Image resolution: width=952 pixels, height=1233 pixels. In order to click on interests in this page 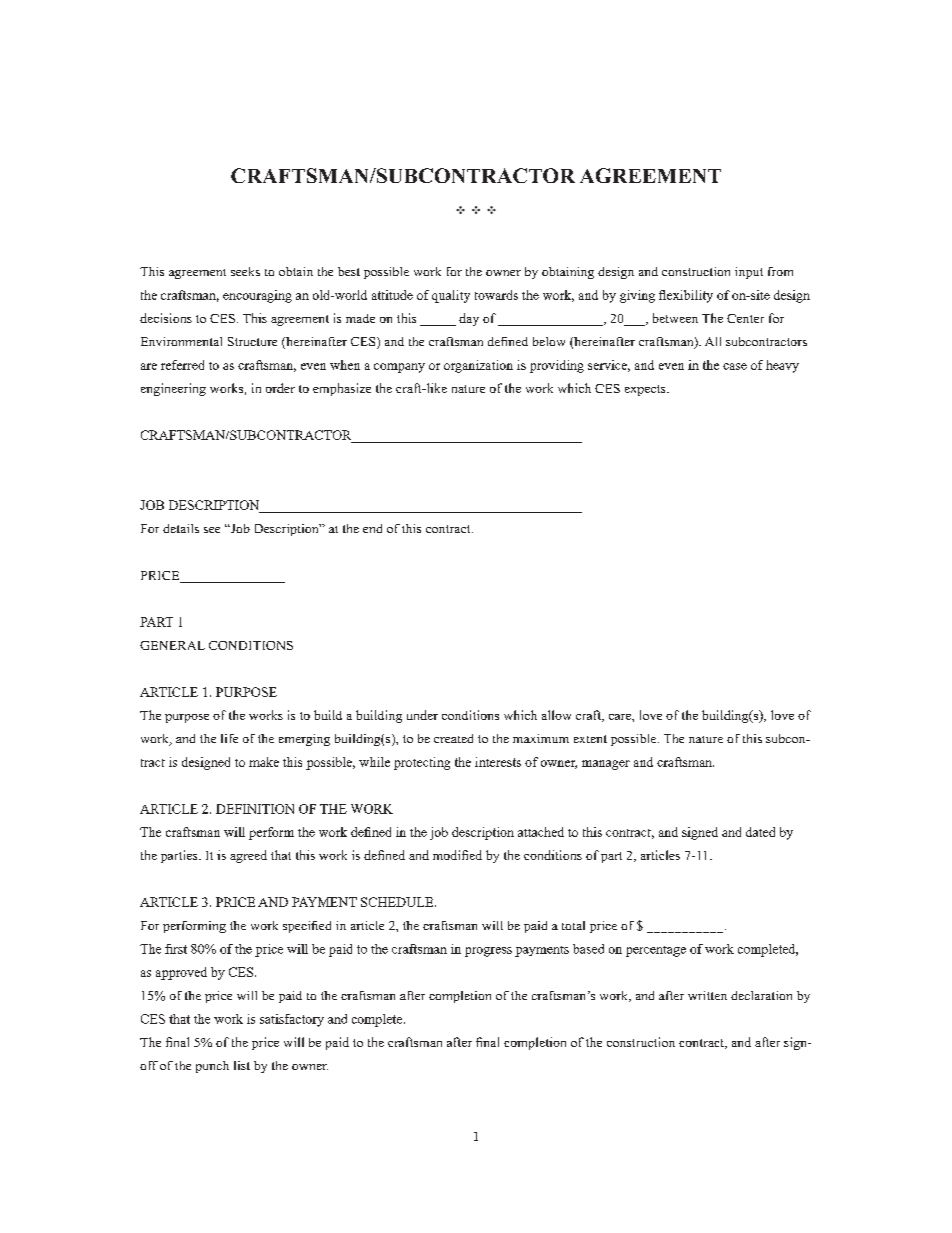, I will do `click(498, 762)`.
